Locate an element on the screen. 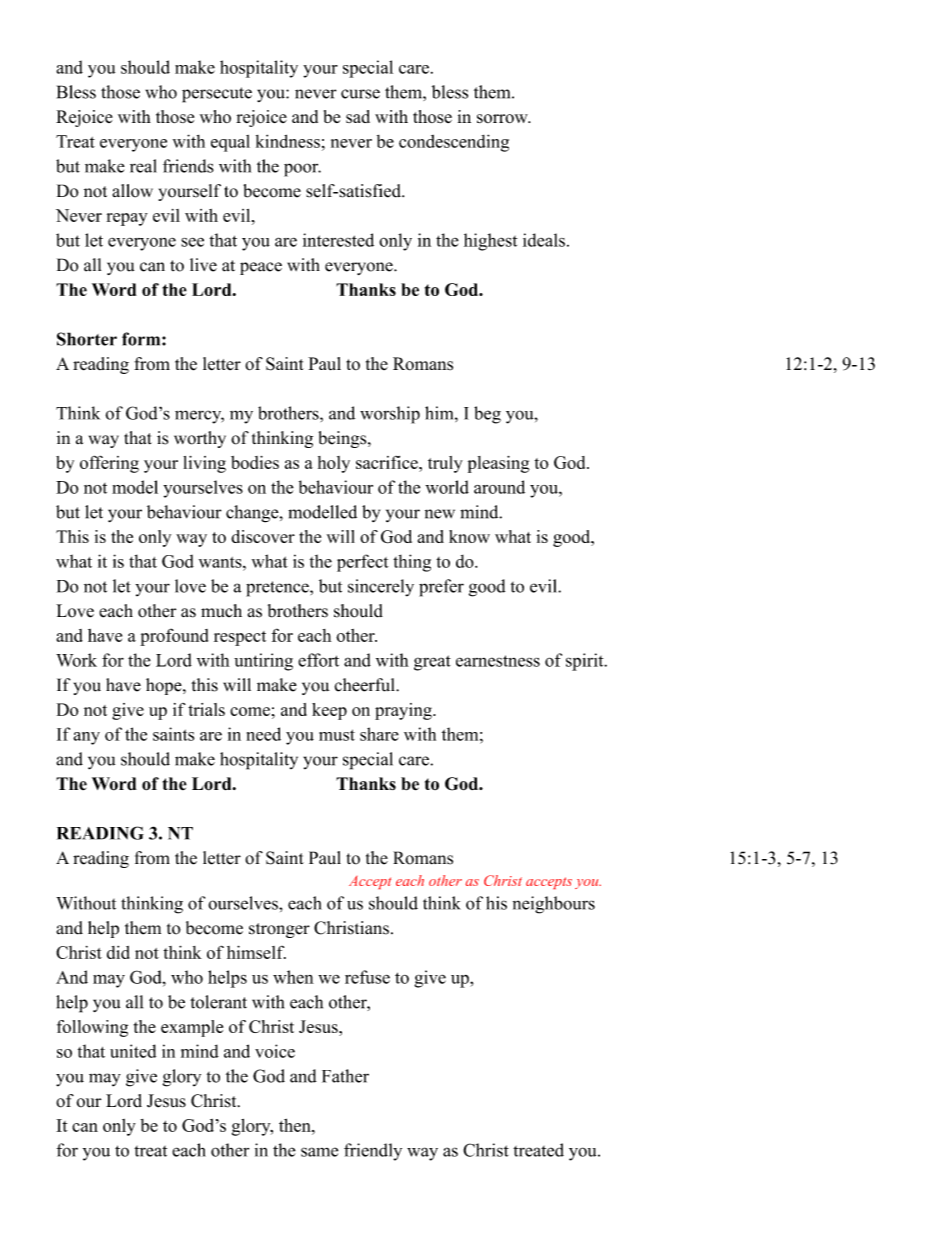 This screenshot has height=1233, width=952. neighbours is located at coordinates (554, 905).
